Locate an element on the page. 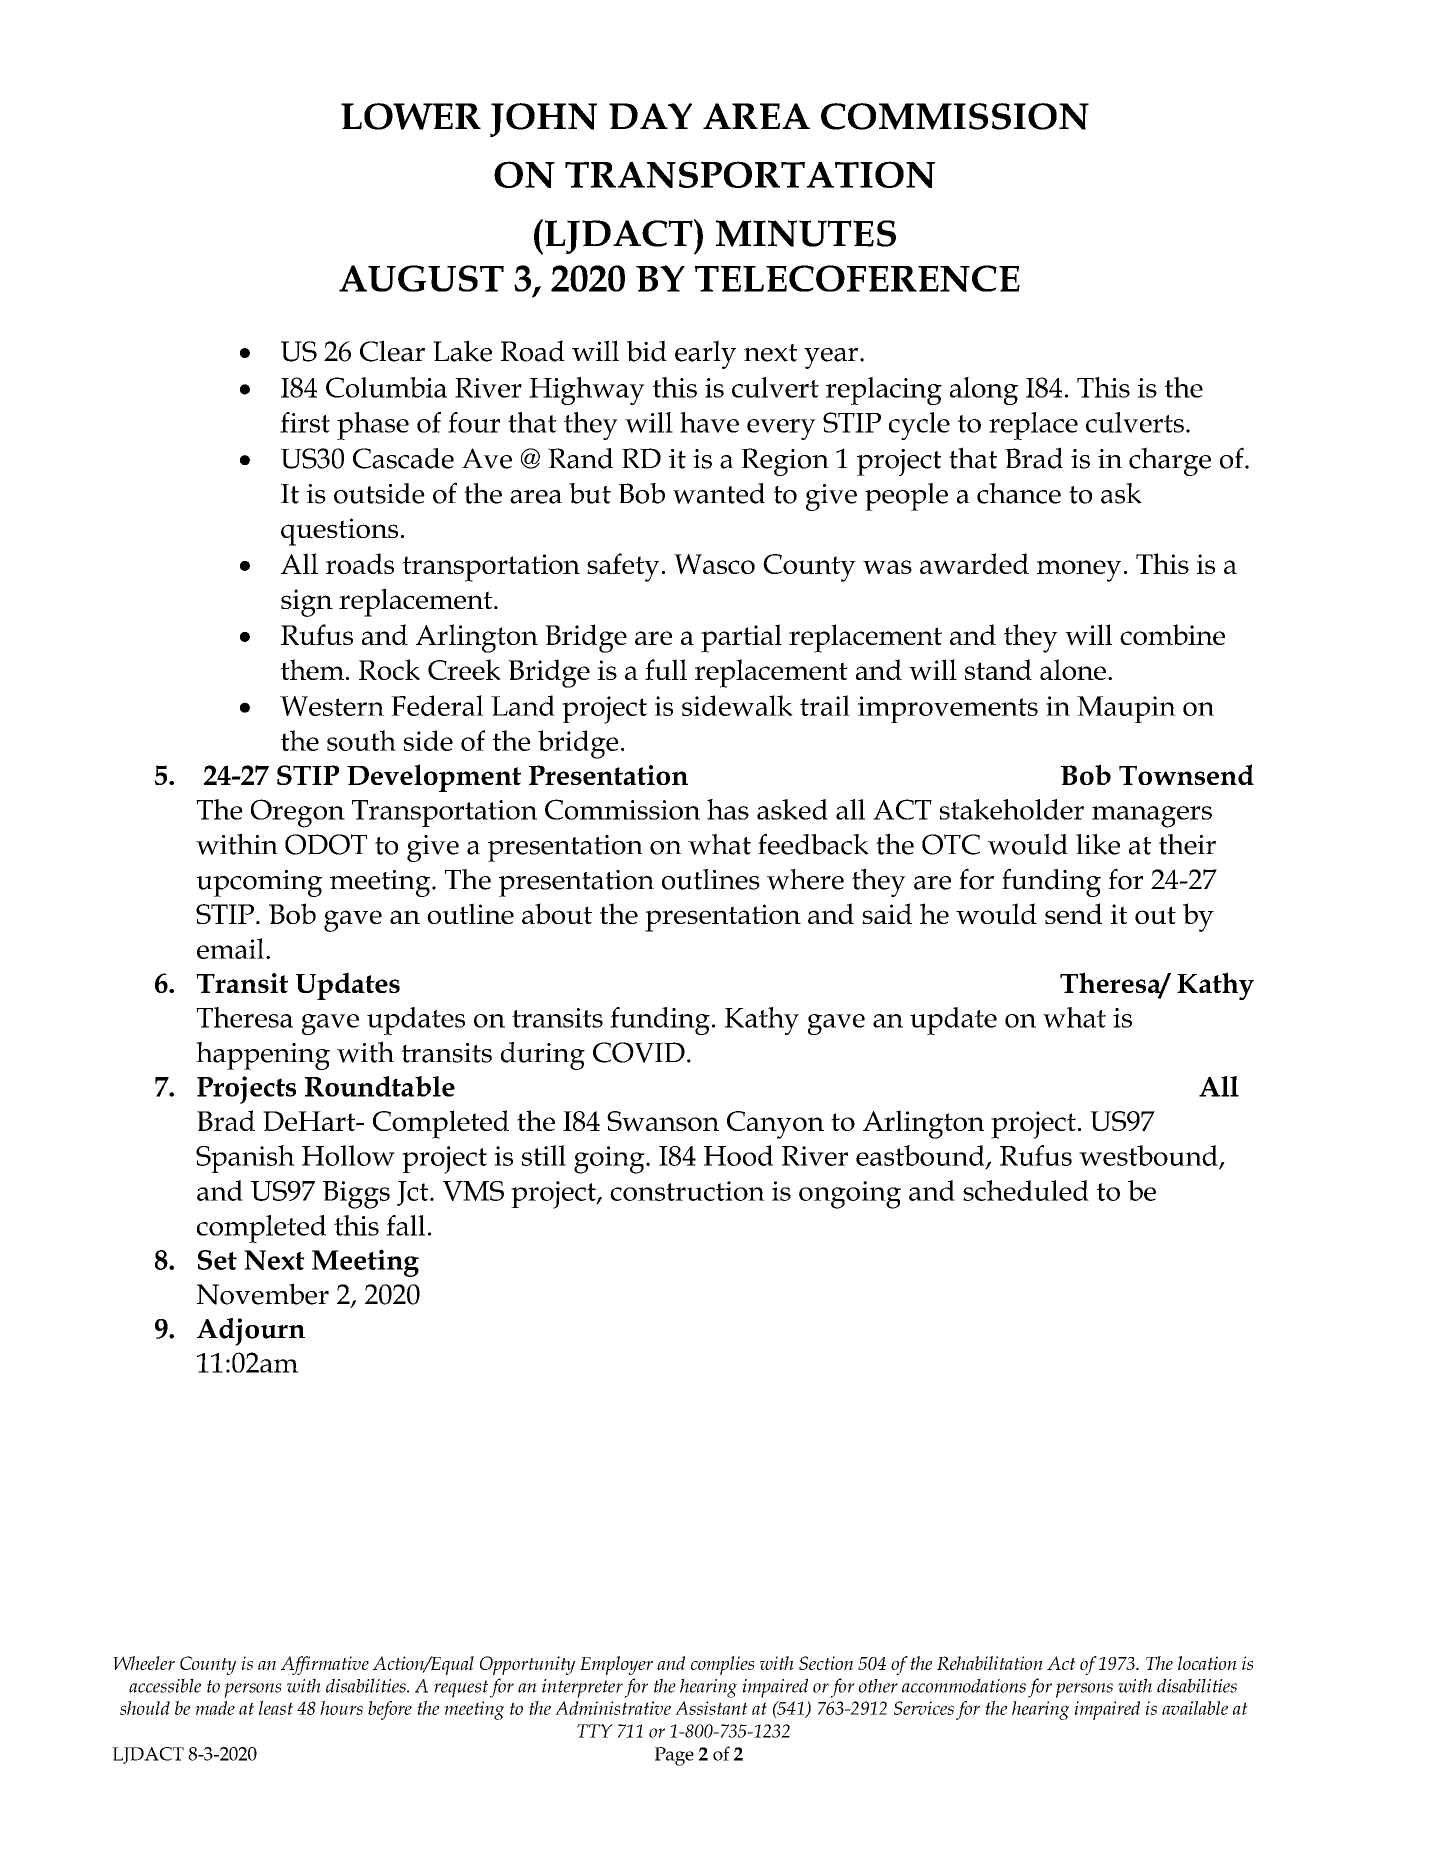 The width and height of the page is (1430, 1850). alone is located at coordinates (1073, 669).
